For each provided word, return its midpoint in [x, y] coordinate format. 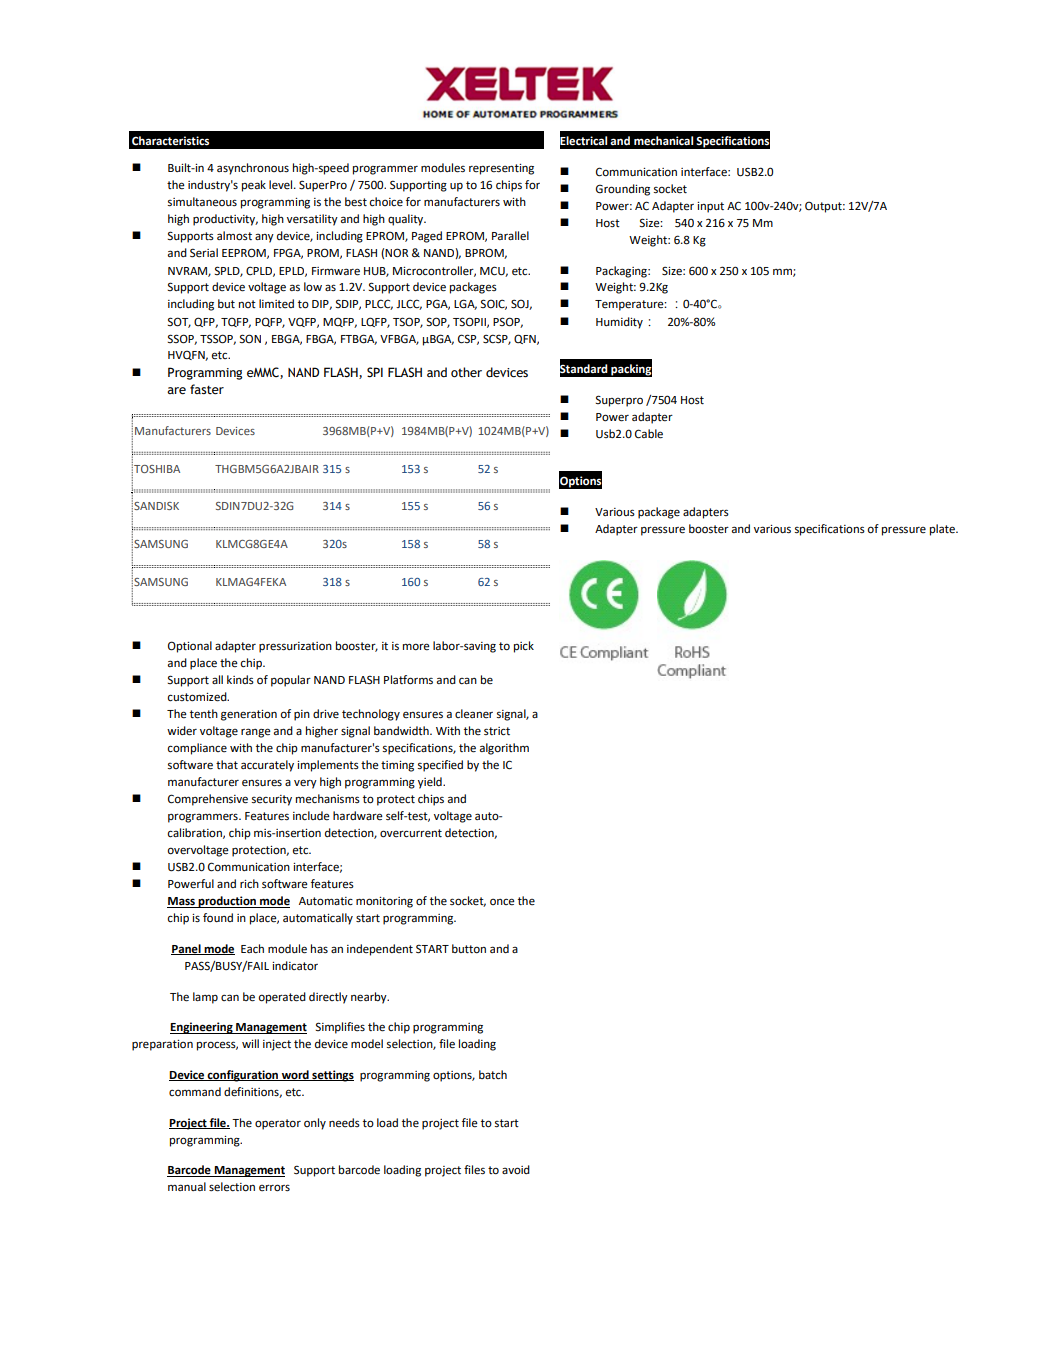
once [502, 902]
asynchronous [253, 169]
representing [501, 169]
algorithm [504, 749]
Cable [649, 434]
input [710, 207]
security [272, 800]
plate [943, 530]
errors [274, 1188]
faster [207, 389]
